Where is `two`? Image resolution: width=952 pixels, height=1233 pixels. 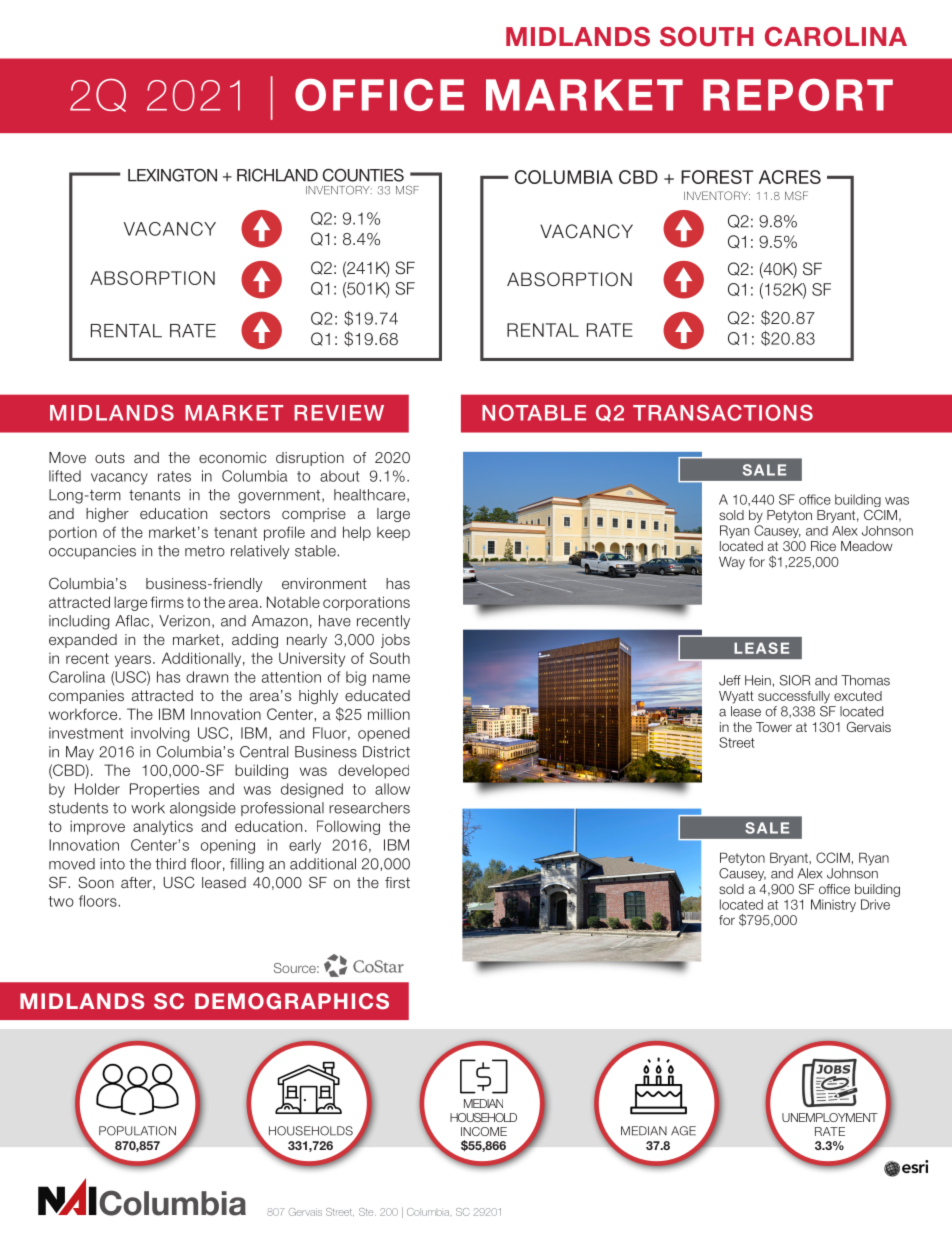 two is located at coordinates (61, 901).
